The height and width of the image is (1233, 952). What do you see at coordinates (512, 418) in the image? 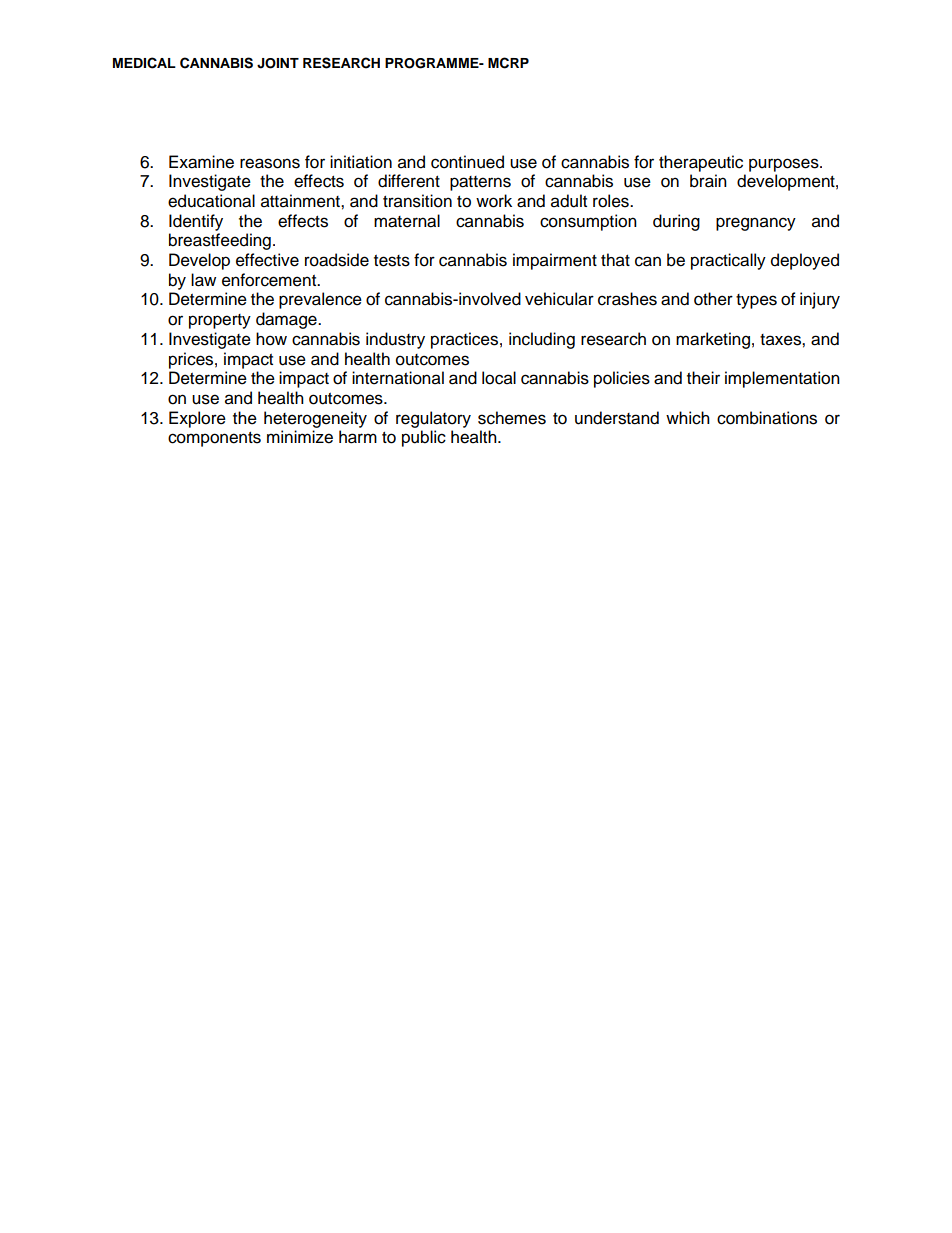
I see `schemes` at bounding box center [512, 418].
